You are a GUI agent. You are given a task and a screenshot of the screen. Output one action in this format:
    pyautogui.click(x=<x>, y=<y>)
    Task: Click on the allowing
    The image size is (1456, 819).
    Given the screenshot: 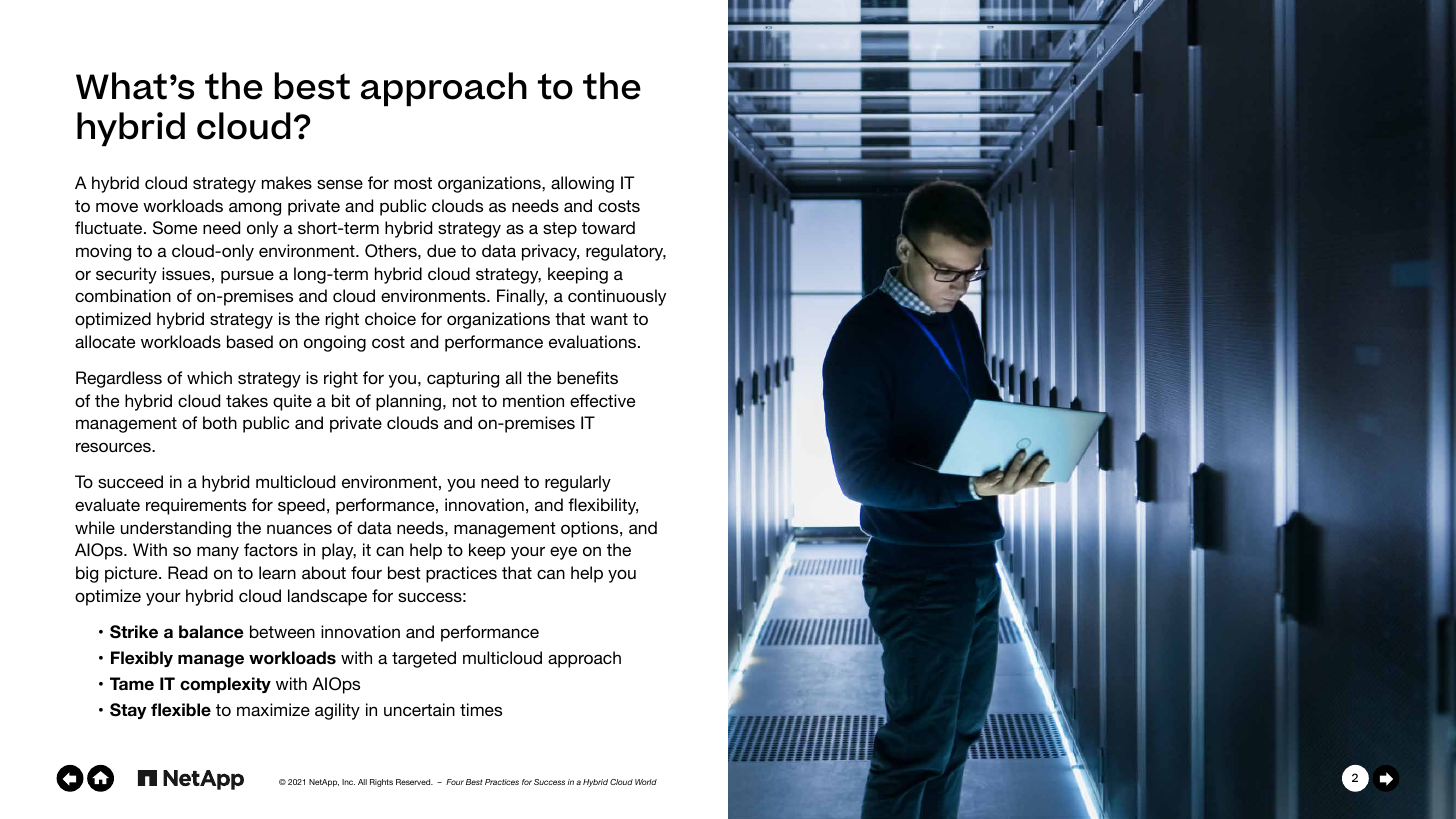 What is the action you would take?
    pyautogui.click(x=582, y=184)
